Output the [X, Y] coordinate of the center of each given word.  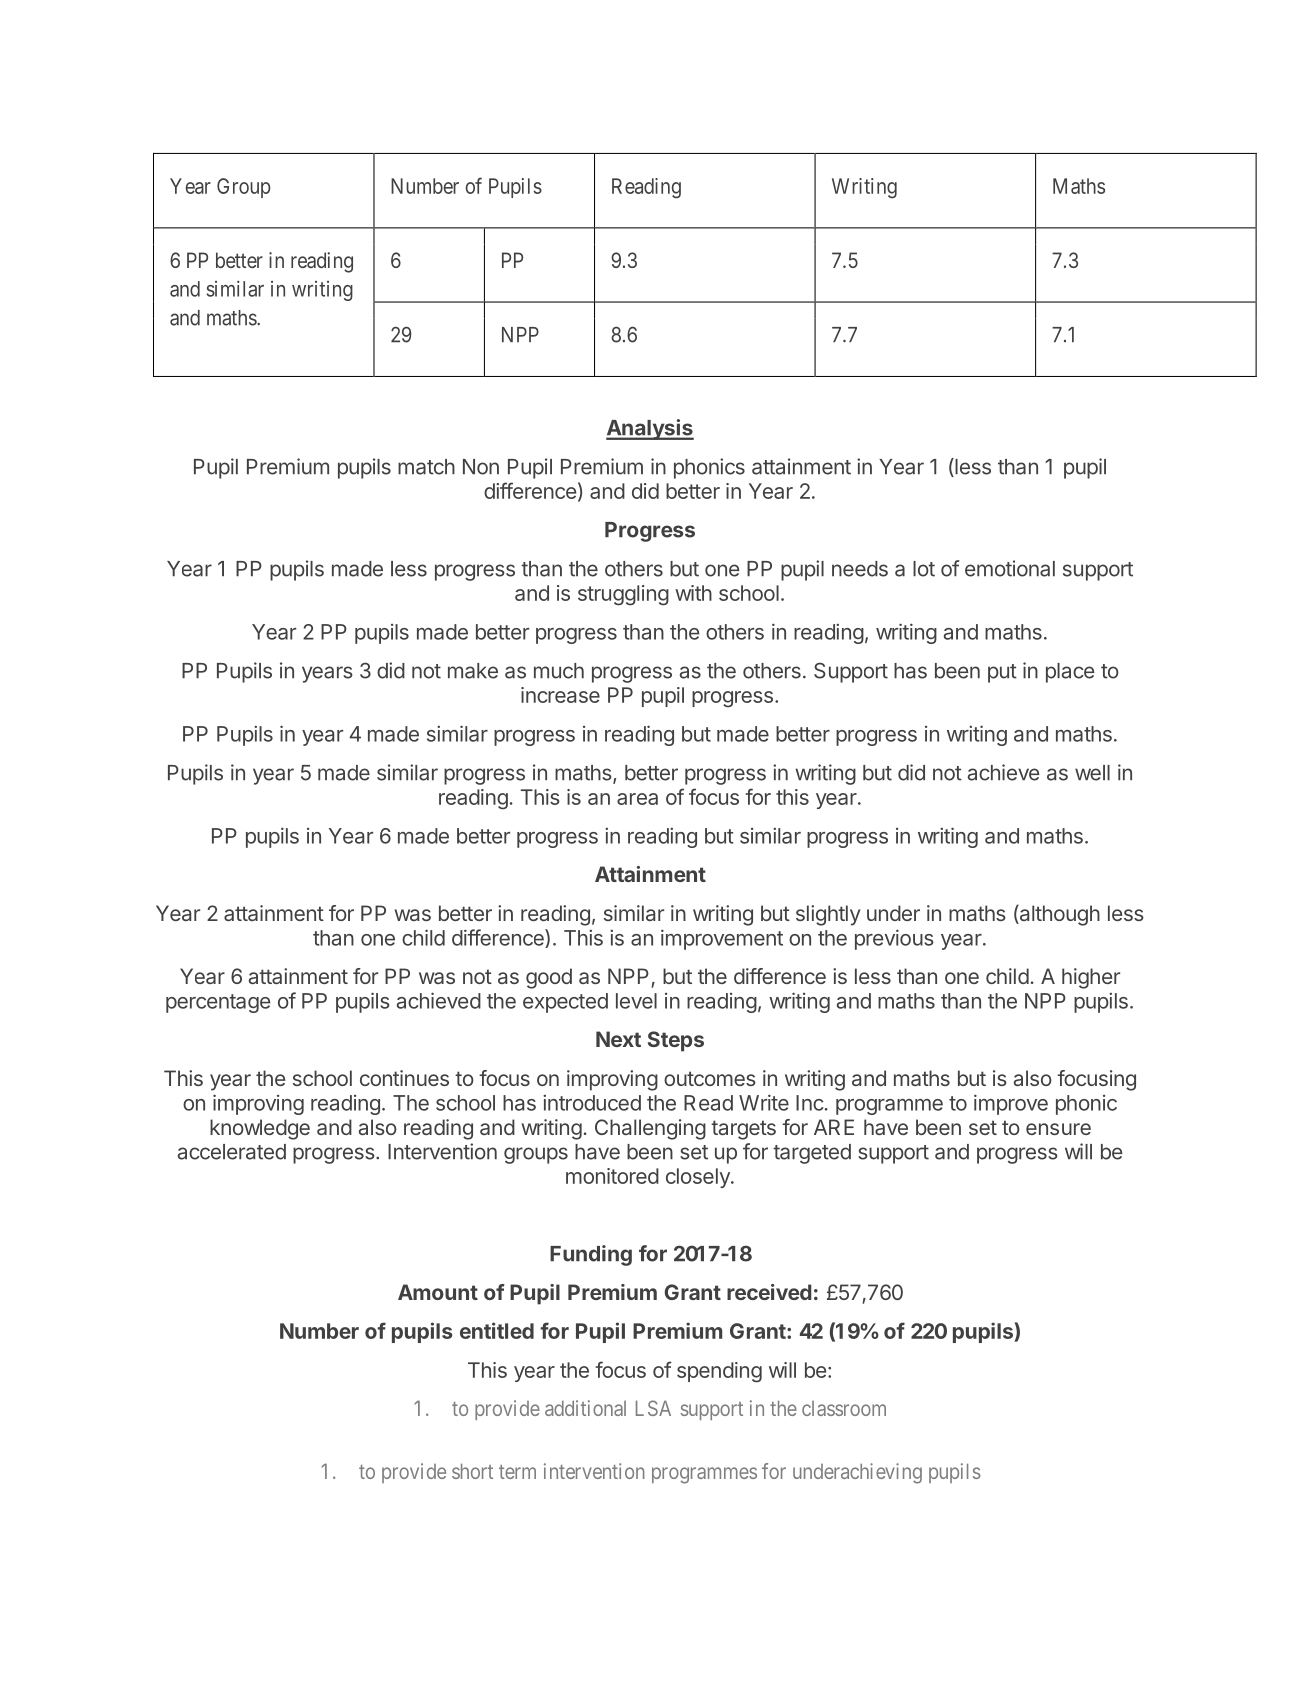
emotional [1010, 568]
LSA [653, 1408]
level [636, 1001]
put [1002, 673]
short [472, 1471]
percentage [218, 1003]
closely [699, 1178]
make [473, 671]
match [426, 467]
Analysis [650, 429]
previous [894, 939]
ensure [1058, 1129]
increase [560, 695]
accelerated [232, 1152]
